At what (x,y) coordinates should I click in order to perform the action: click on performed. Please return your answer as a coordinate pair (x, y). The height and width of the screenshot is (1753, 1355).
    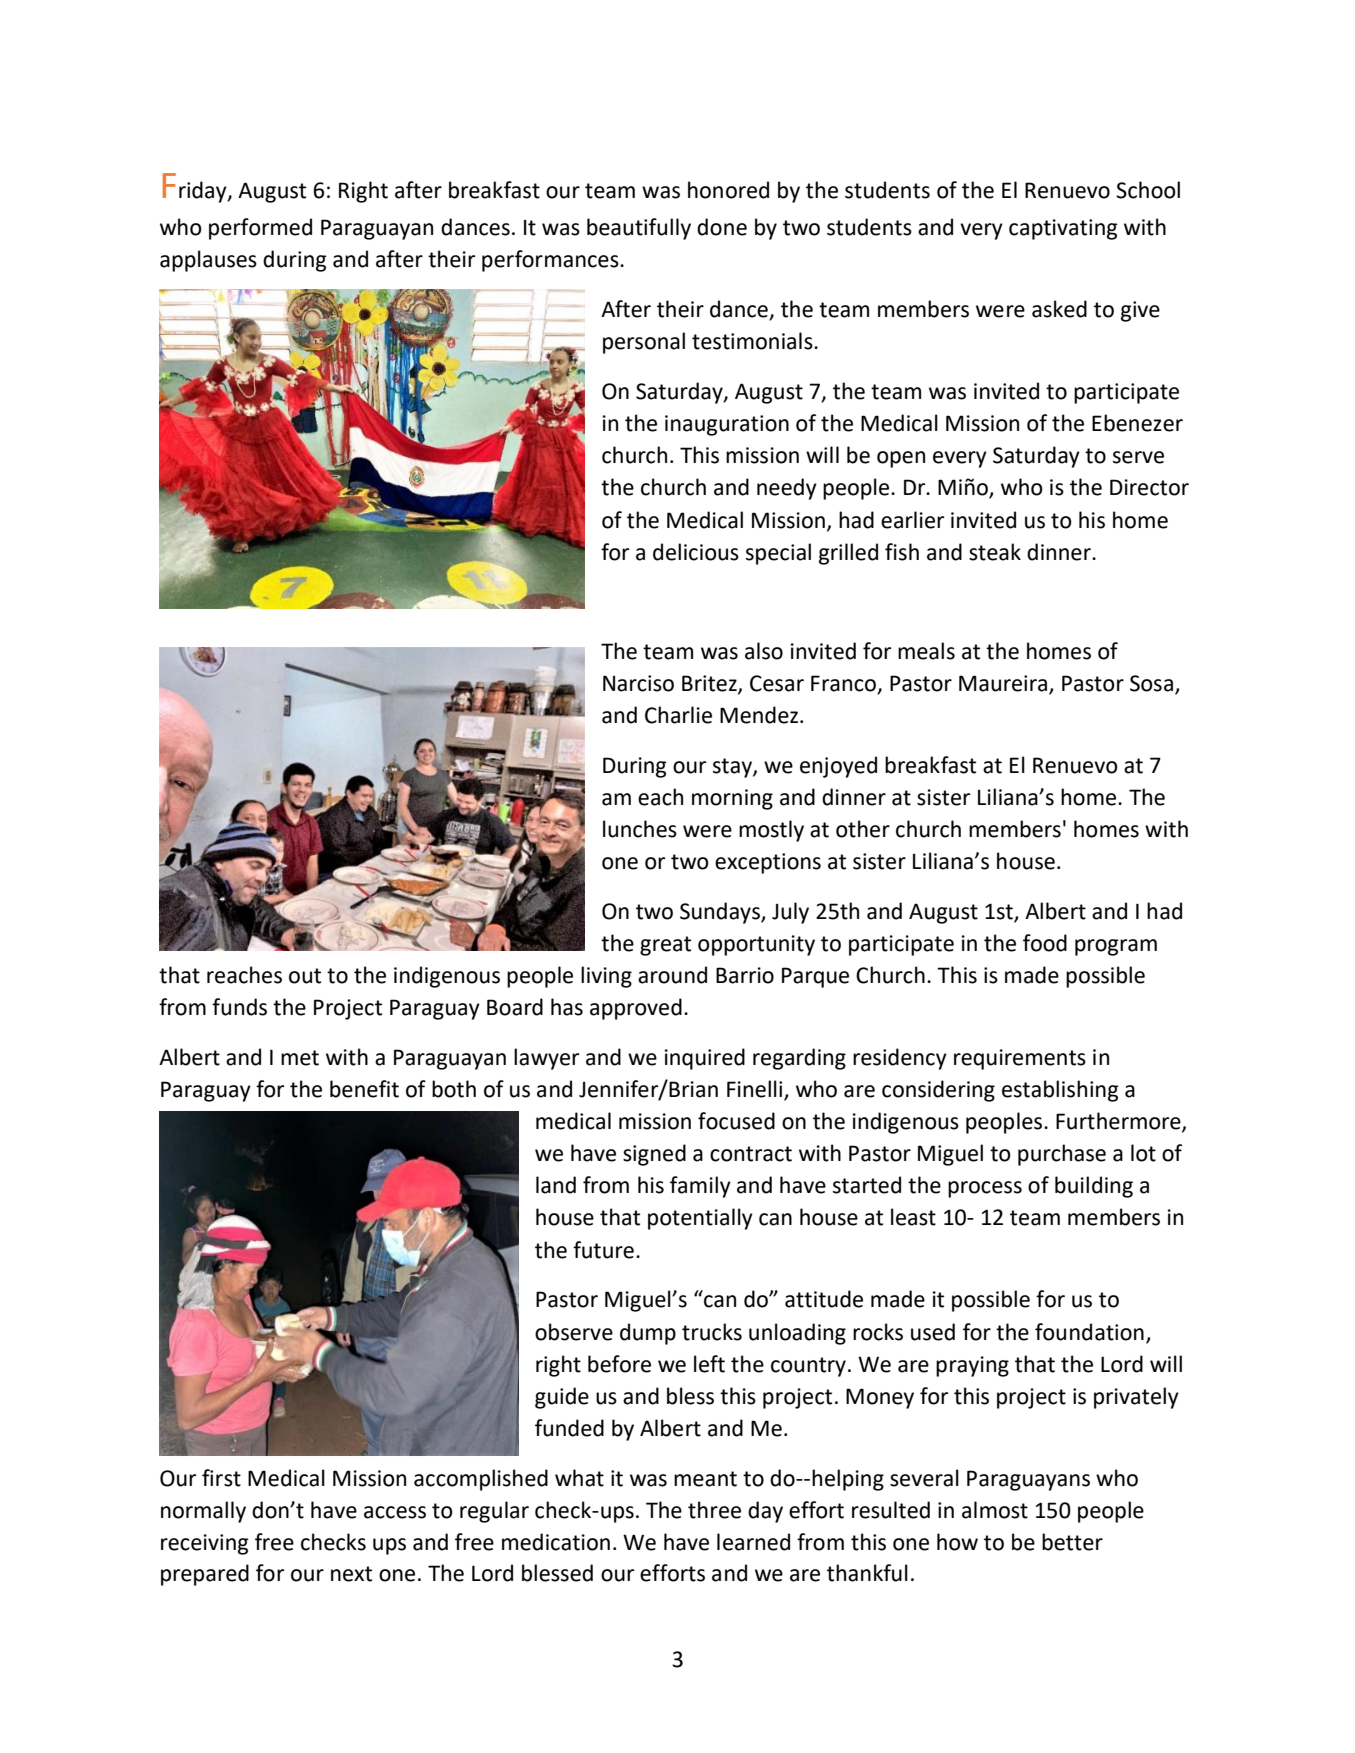
    Looking at the image, I should click on (260, 229).
